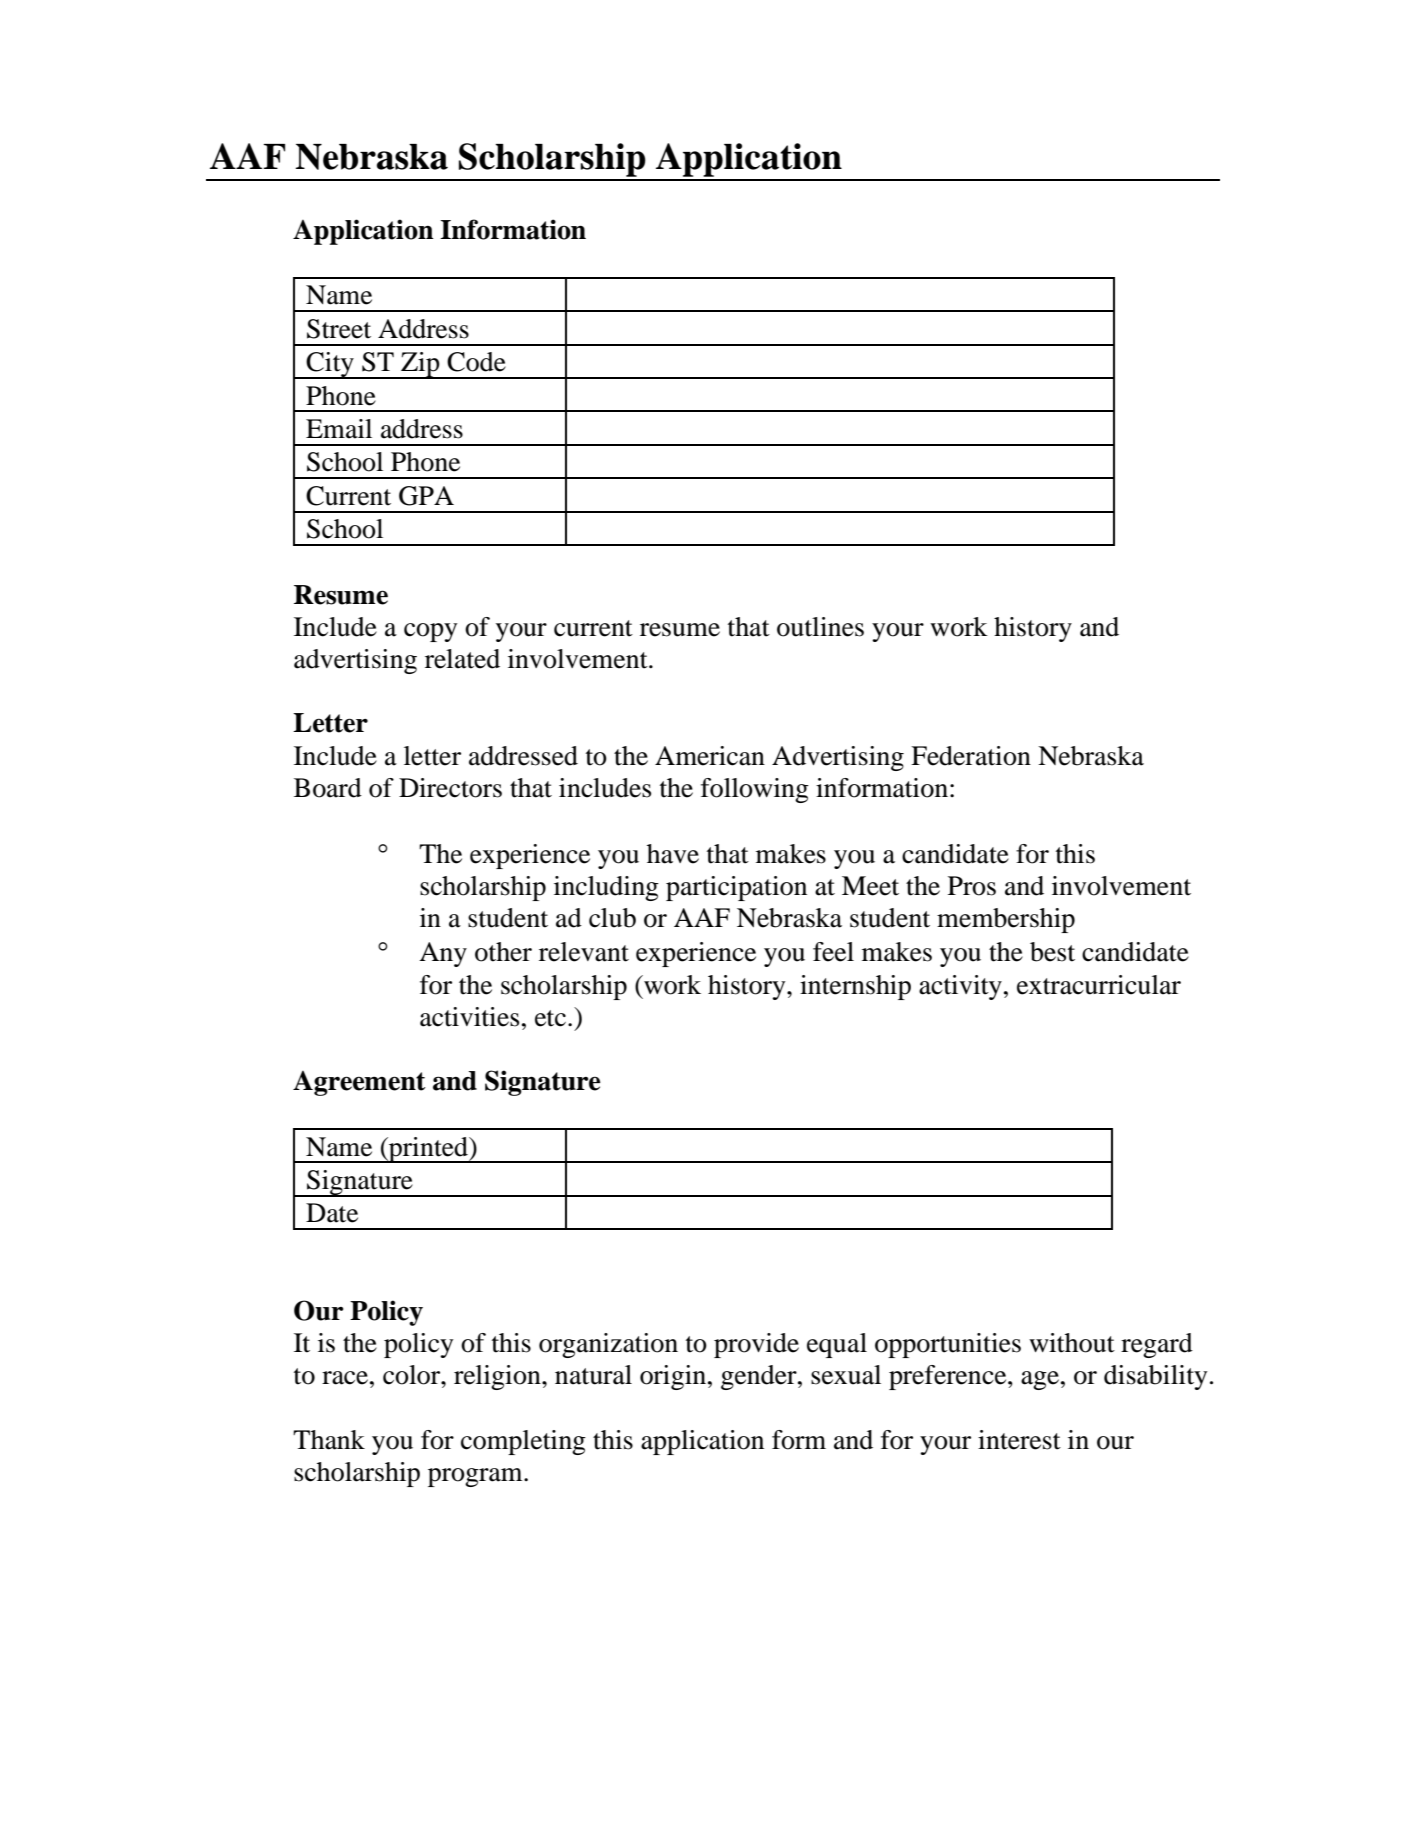 Image resolution: width=1426 pixels, height=1846 pixels. Describe the element at coordinates (971, 756) in the screenshot. I see `Federation` at that location.
